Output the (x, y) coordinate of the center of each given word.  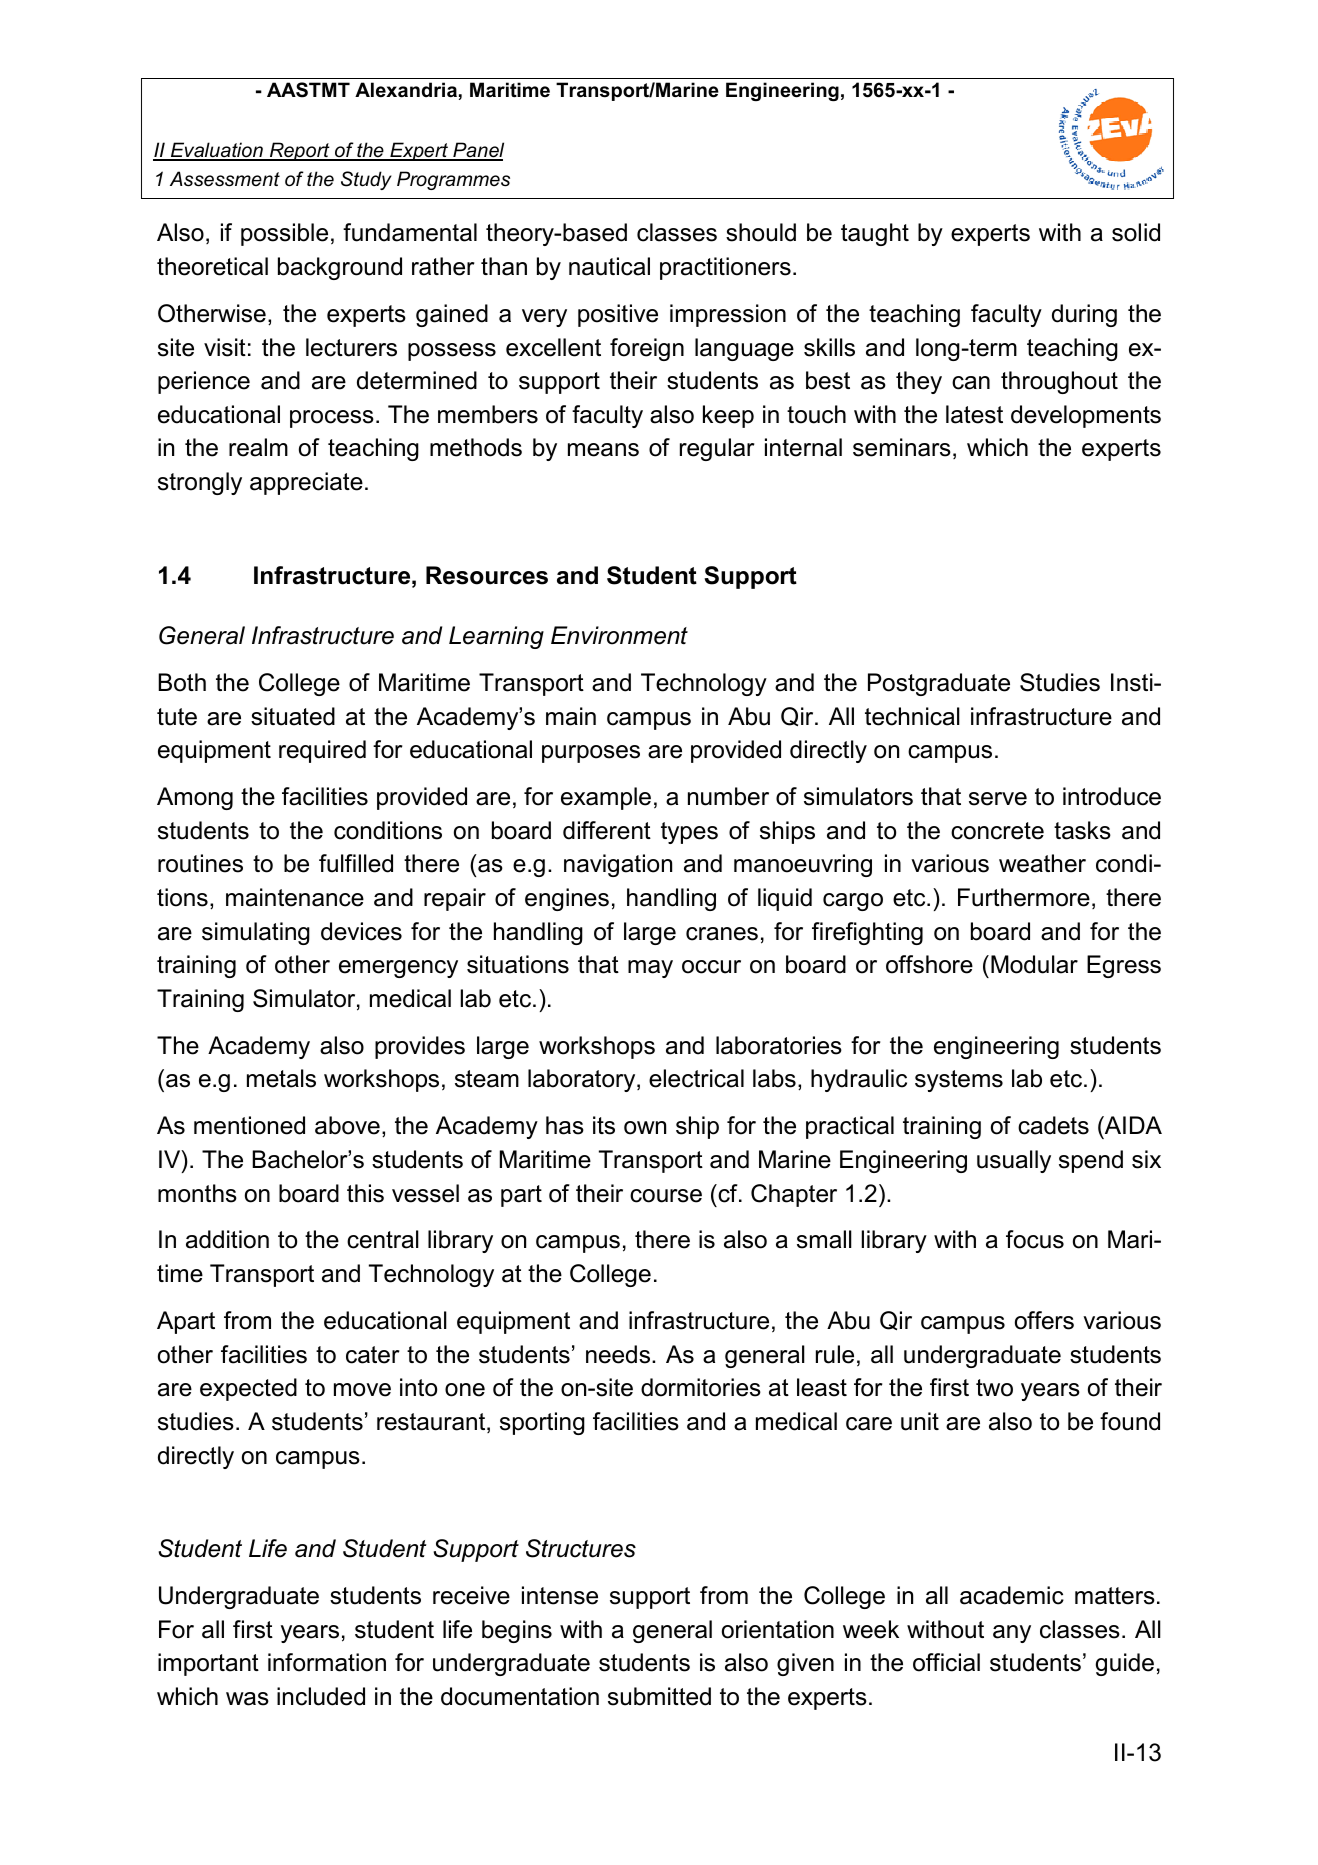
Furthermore (1024, 897)
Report (299, 151)
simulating (256, 933)
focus (1035, 1239)
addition (227, 1239)
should (761, 232)
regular (717, 449)
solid (1136, 232)
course (666, 1196)
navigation (618, 865)
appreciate (306, 483)
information (327, 1662)
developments (1086, 416)
